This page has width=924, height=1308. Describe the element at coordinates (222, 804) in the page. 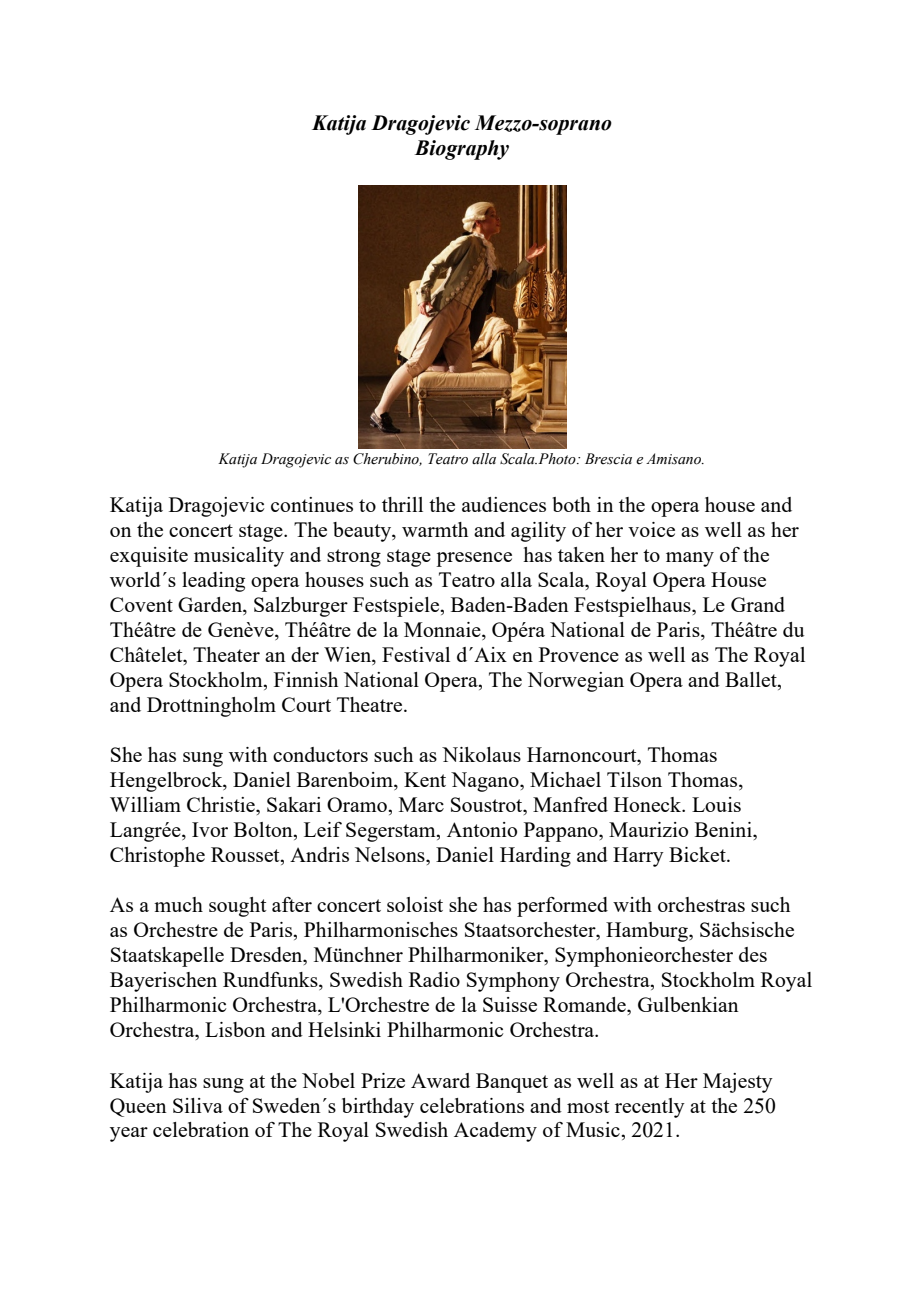

I see `Christie` at that location.
